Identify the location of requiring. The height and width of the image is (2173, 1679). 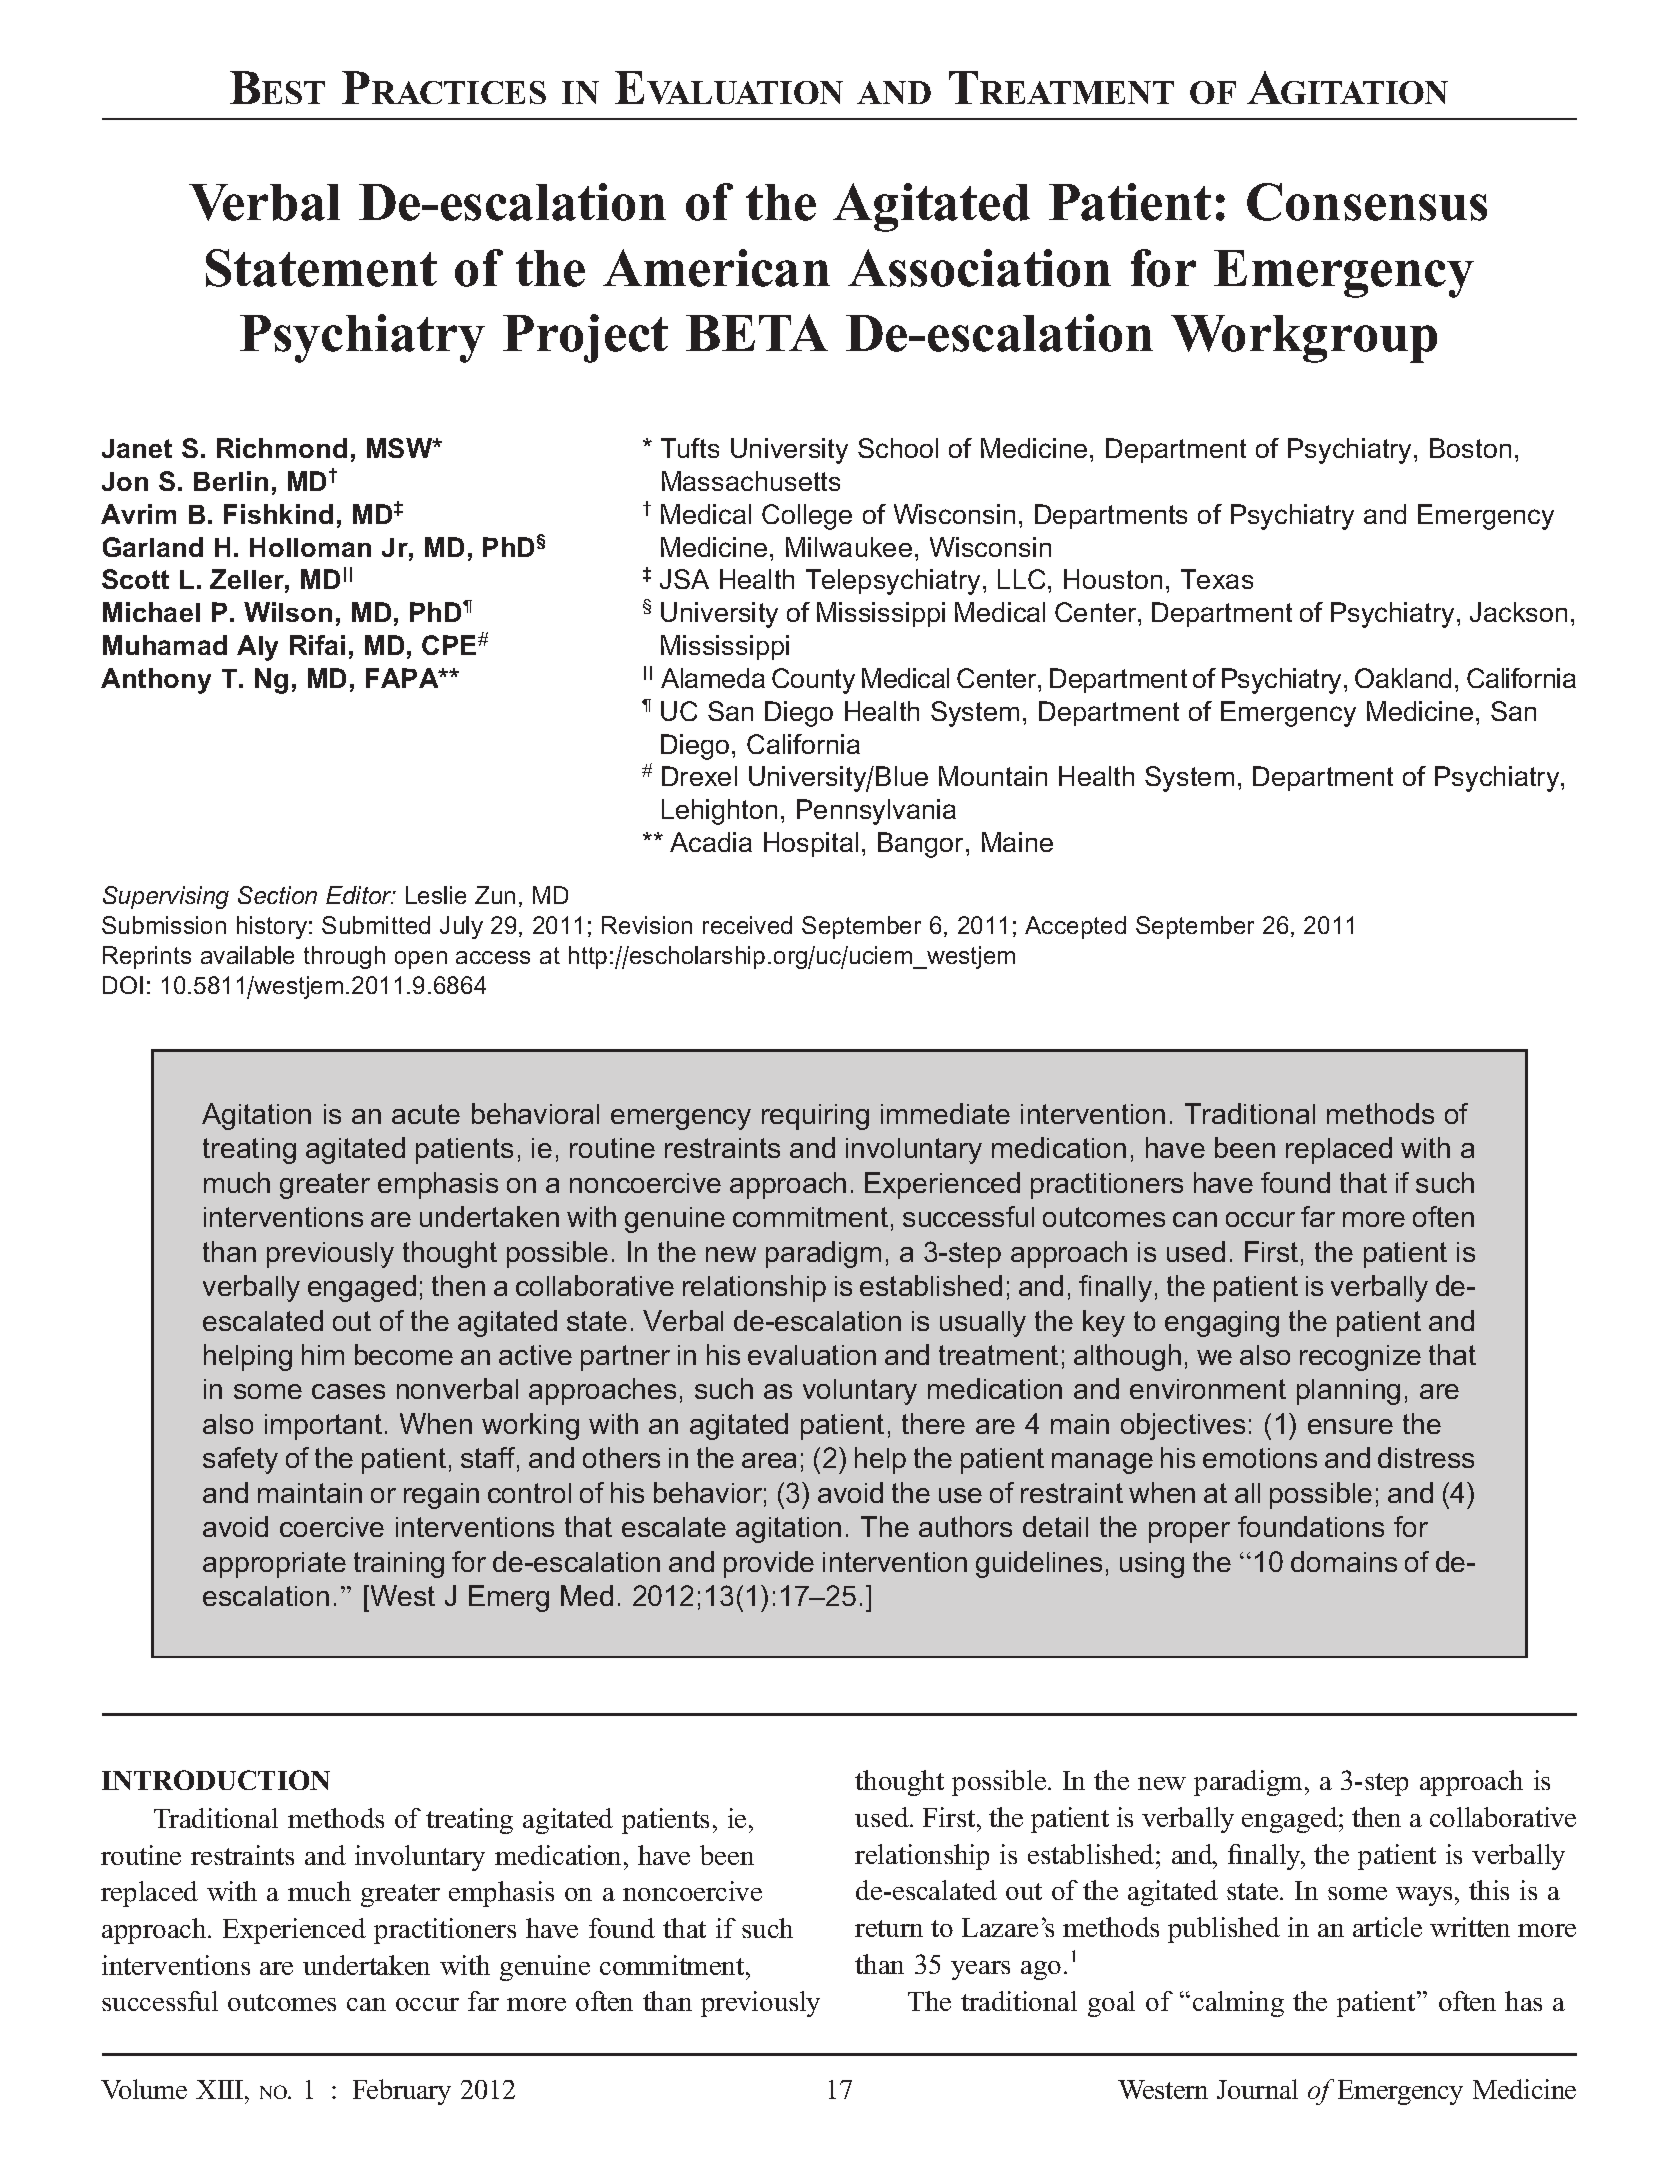
(815, 1117).
